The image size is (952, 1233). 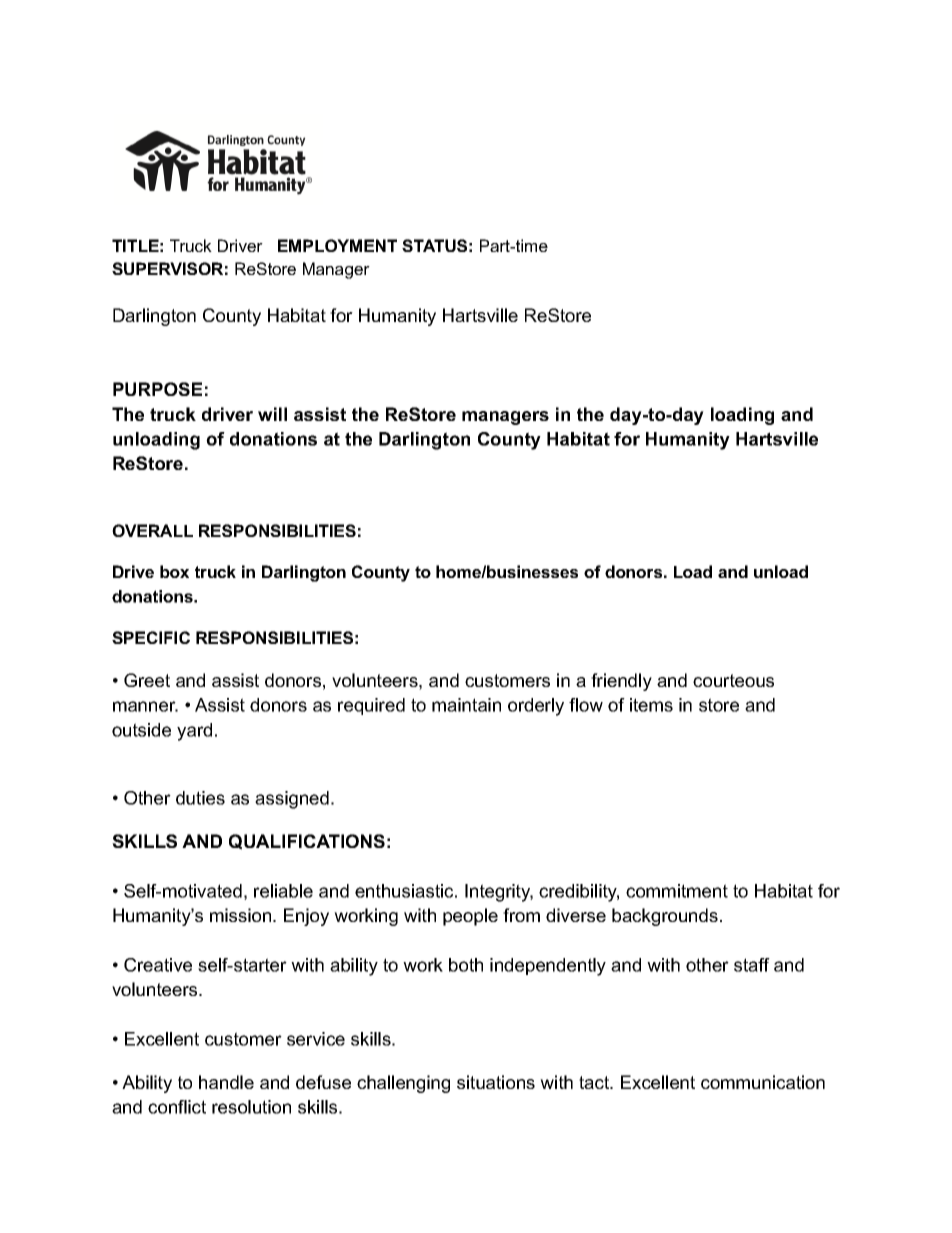 I want to click on courteous, so click(x=733, y=680).
